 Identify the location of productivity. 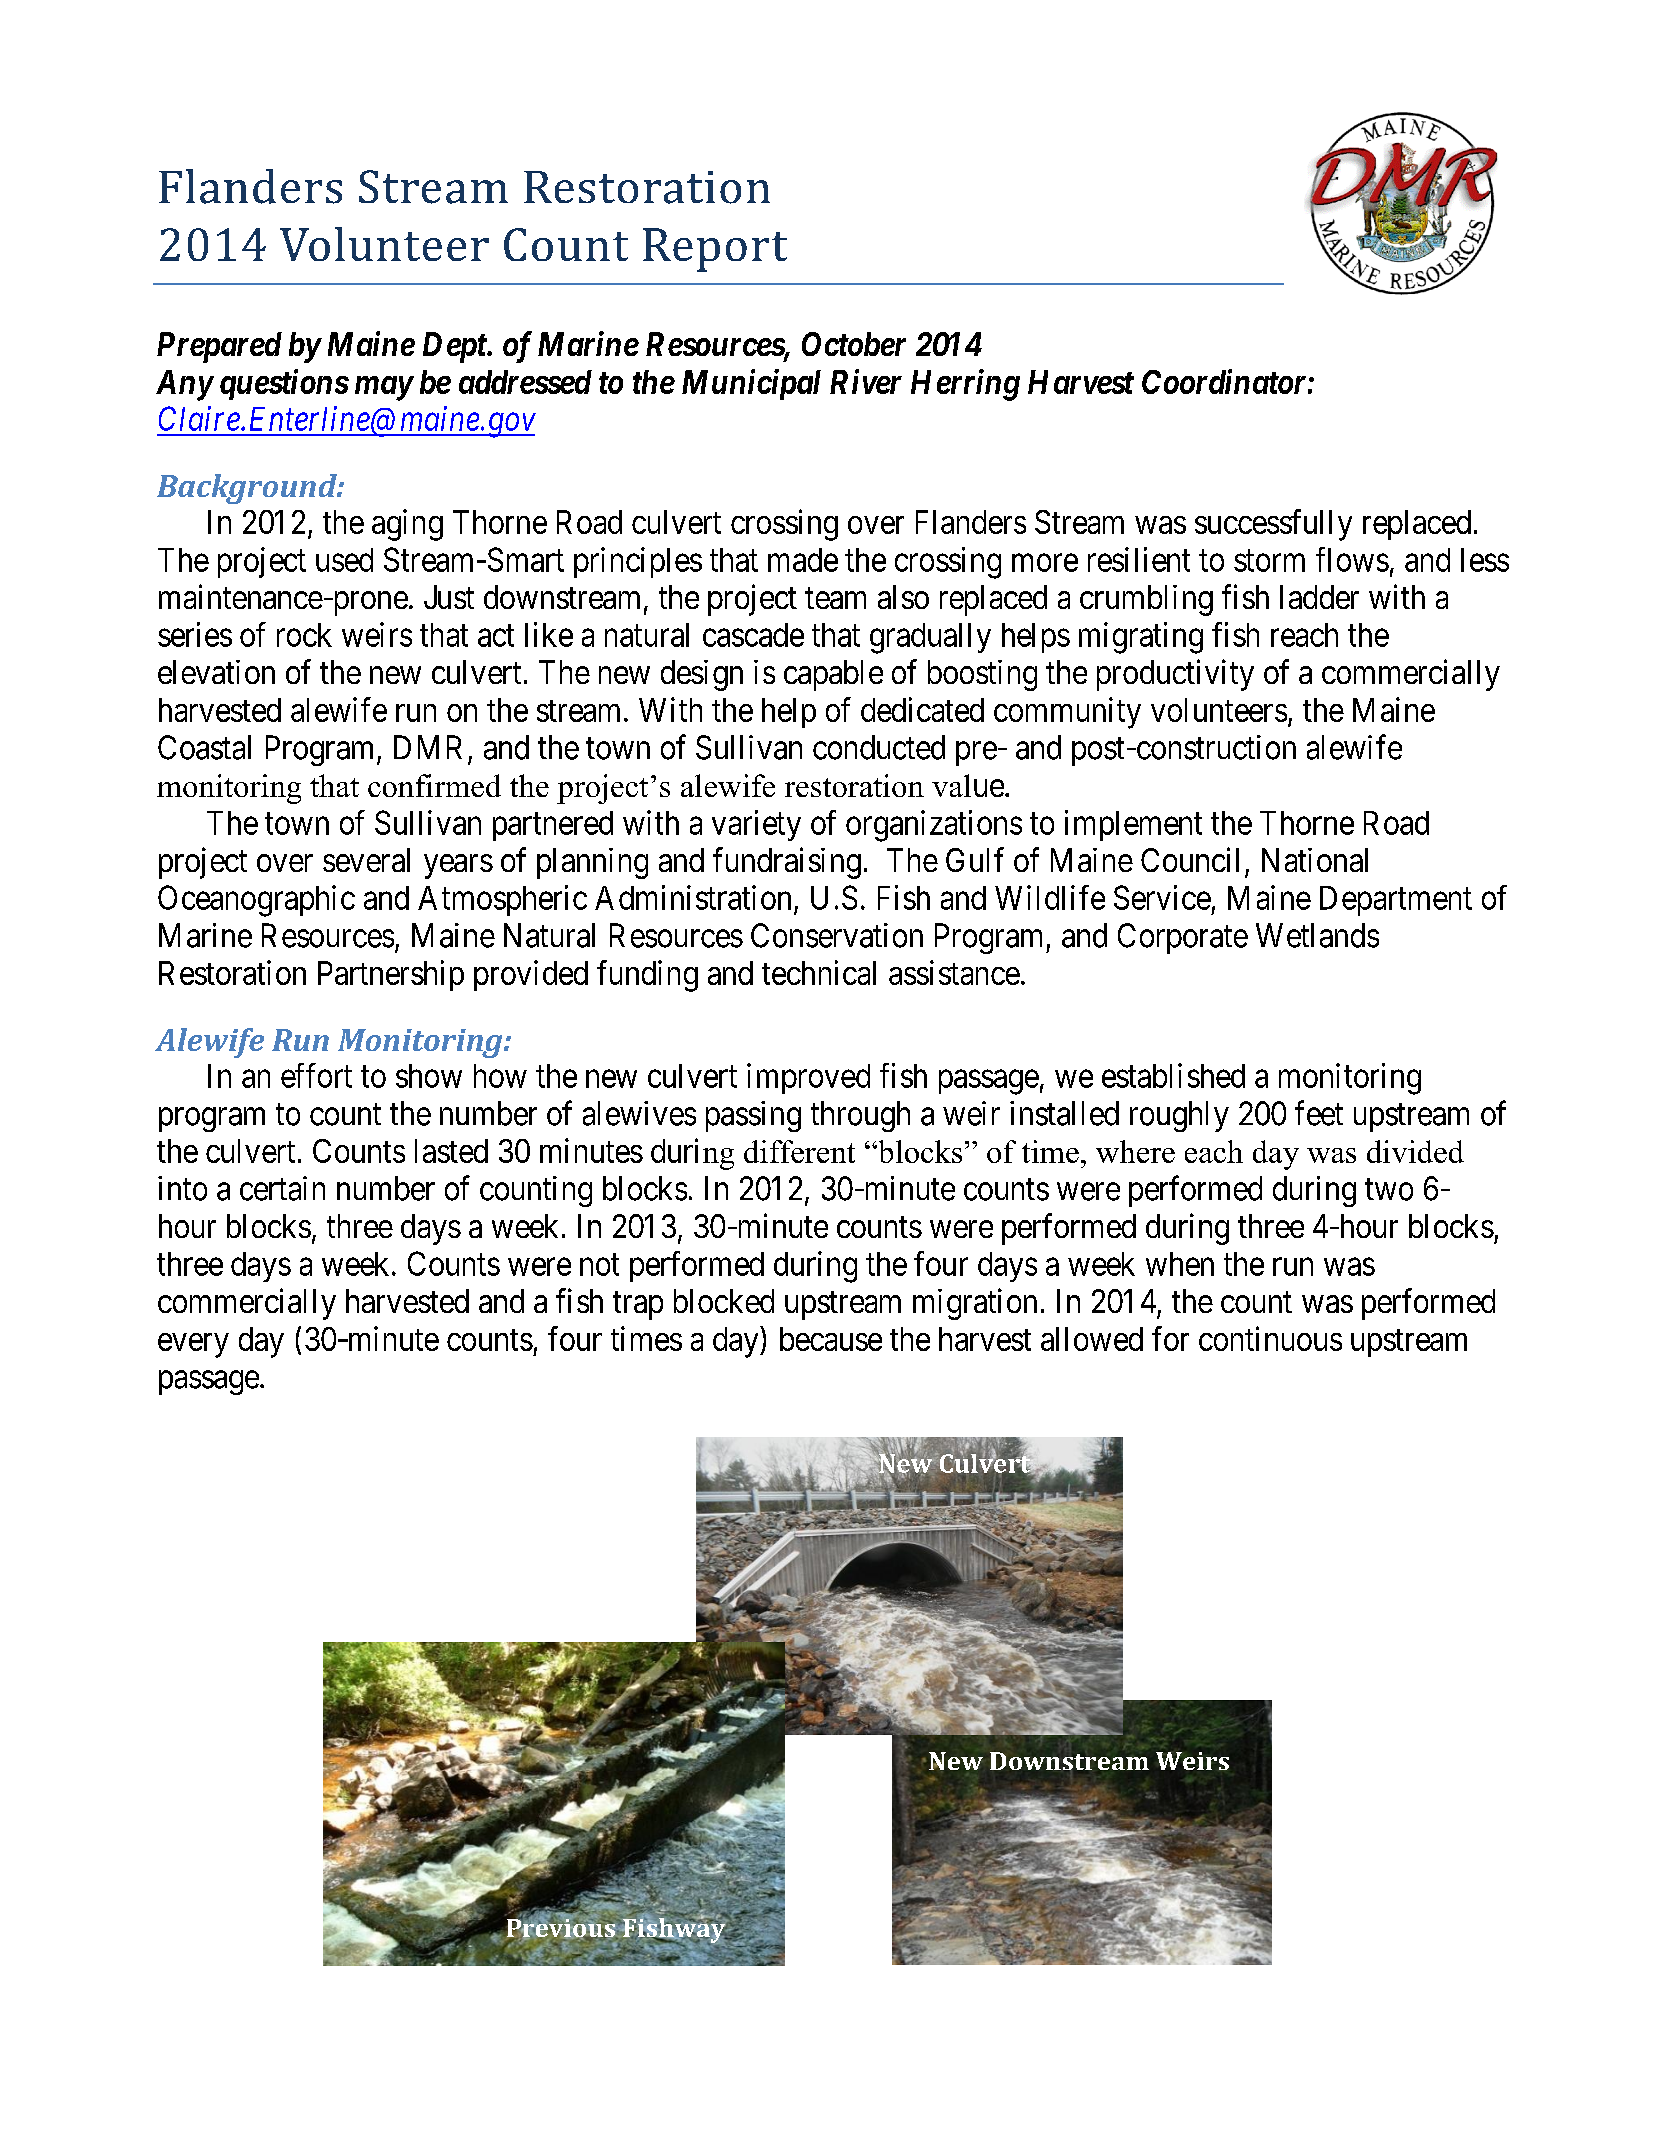
(1175, 675).
